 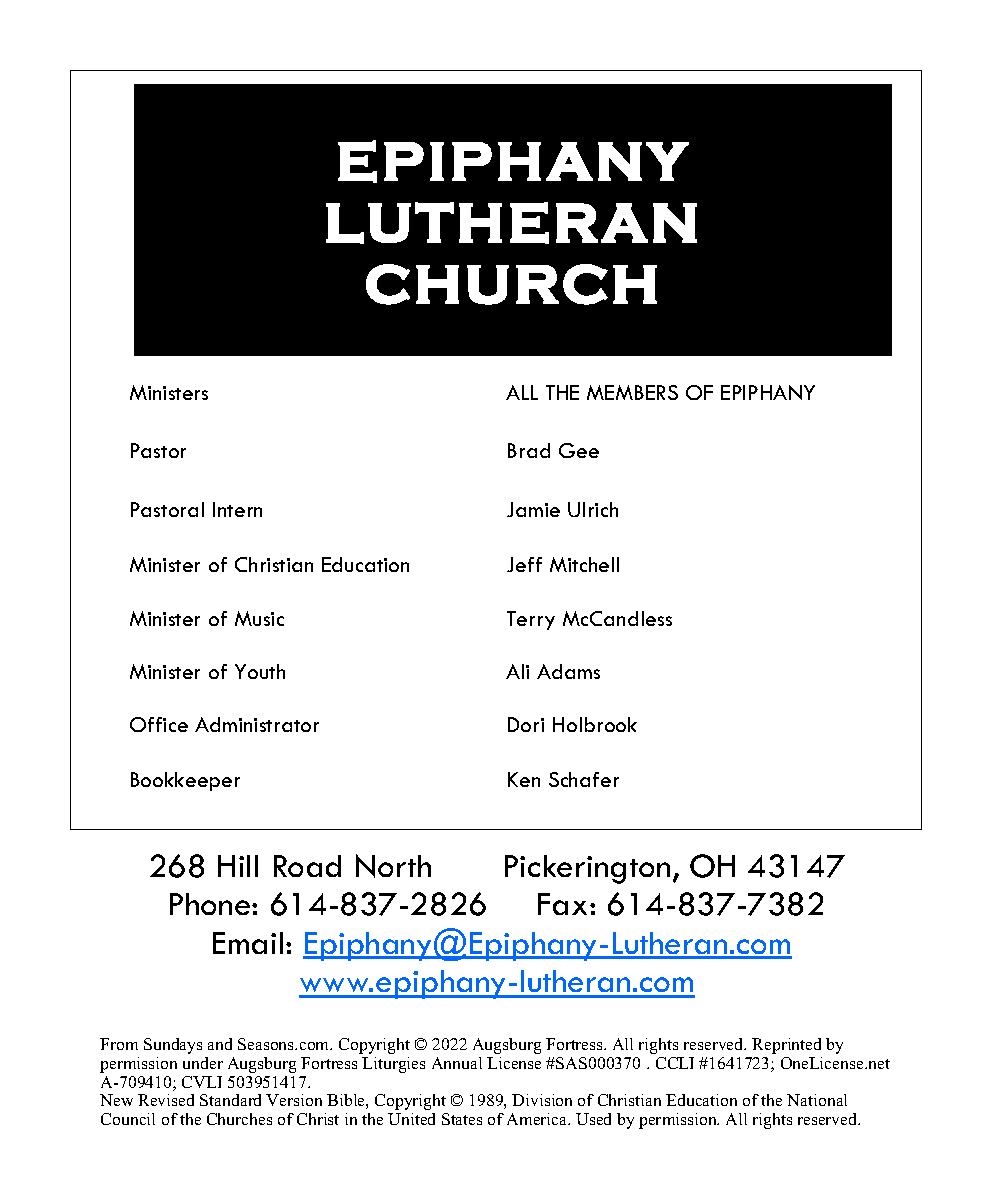 I want to click on Holbrook, so click(x=595, y=724).
